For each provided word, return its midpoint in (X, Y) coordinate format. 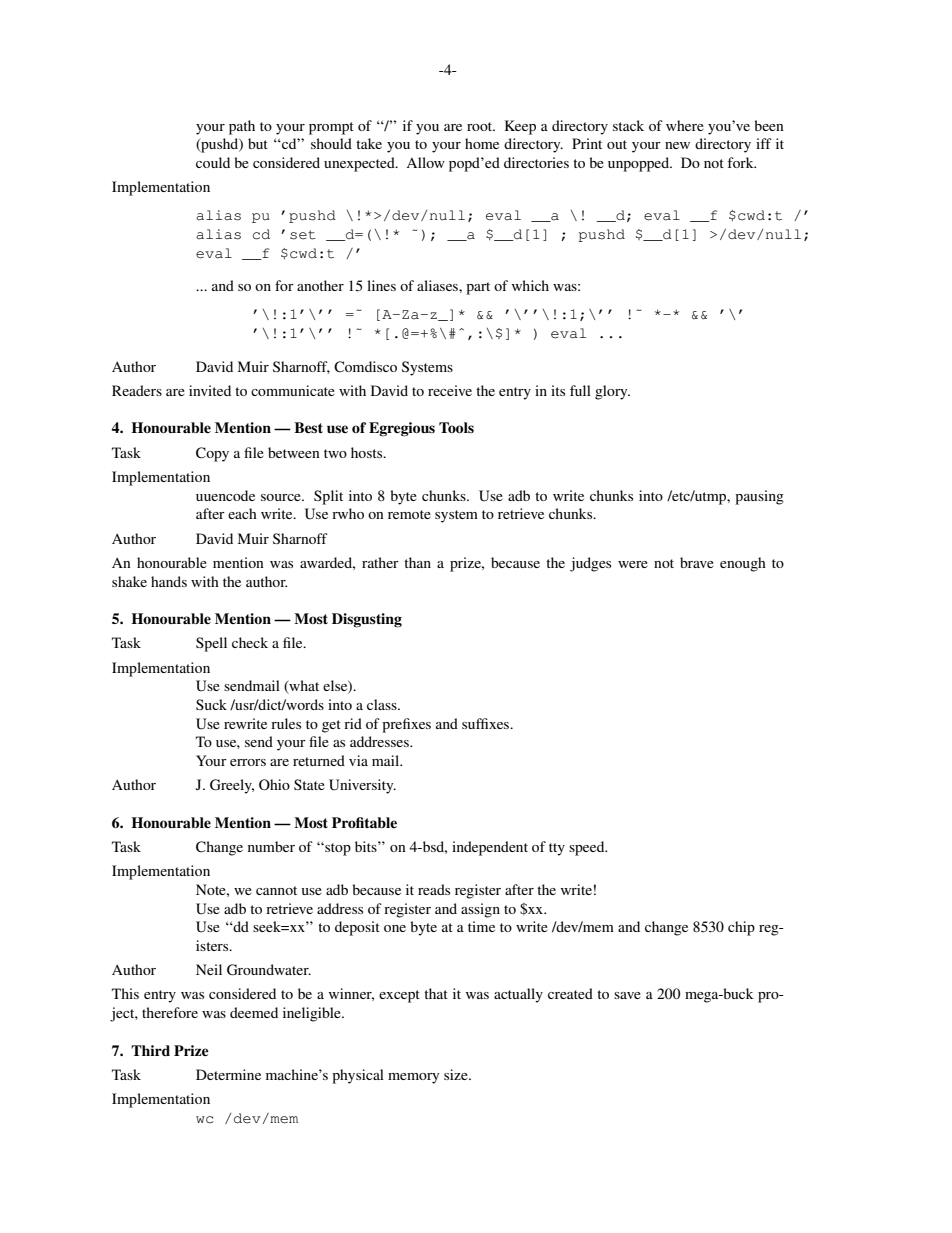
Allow (425, 162)
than (417, 562)
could (213, 162)
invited (210, 390)
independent (490, 848)
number (271, 846)
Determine (228, 1074)
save (627, 995)
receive (450, 390)
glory (612, 392)
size (457, 1074)
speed (588, 848)
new (677, 145)
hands (169, 581)
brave (697, 562)
